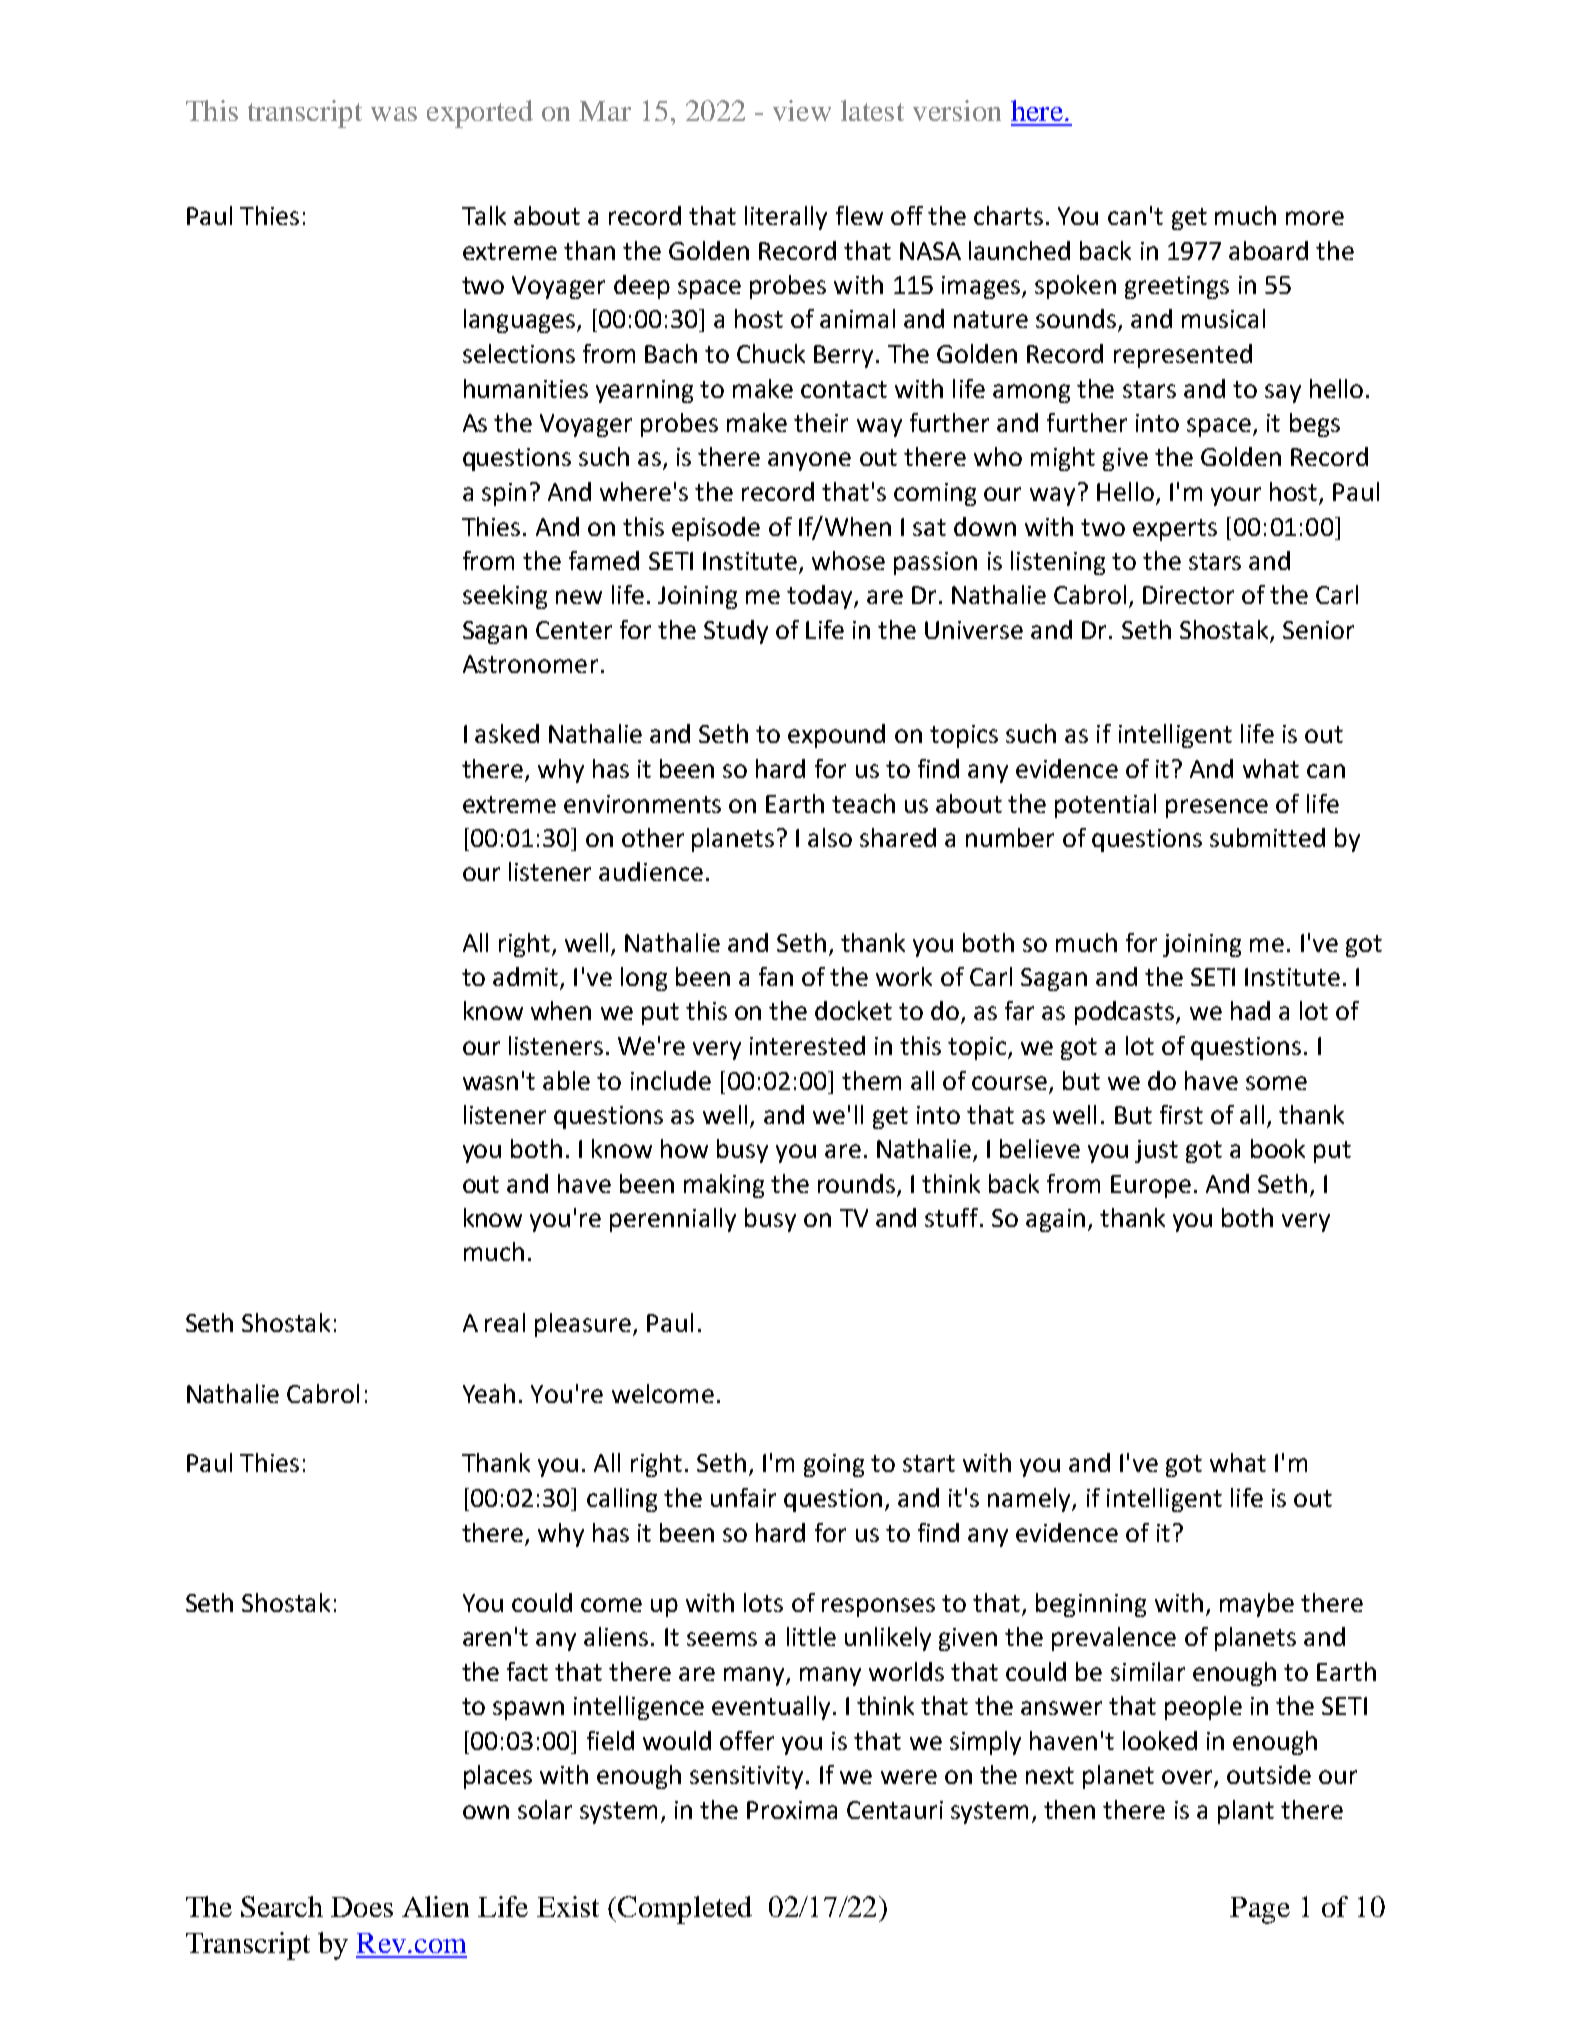 Image resolution: width=1569 pixels, height=2031 pixels. Describe the element at coordinates (858, 1185) in the document. I see `rounds` at that location.
